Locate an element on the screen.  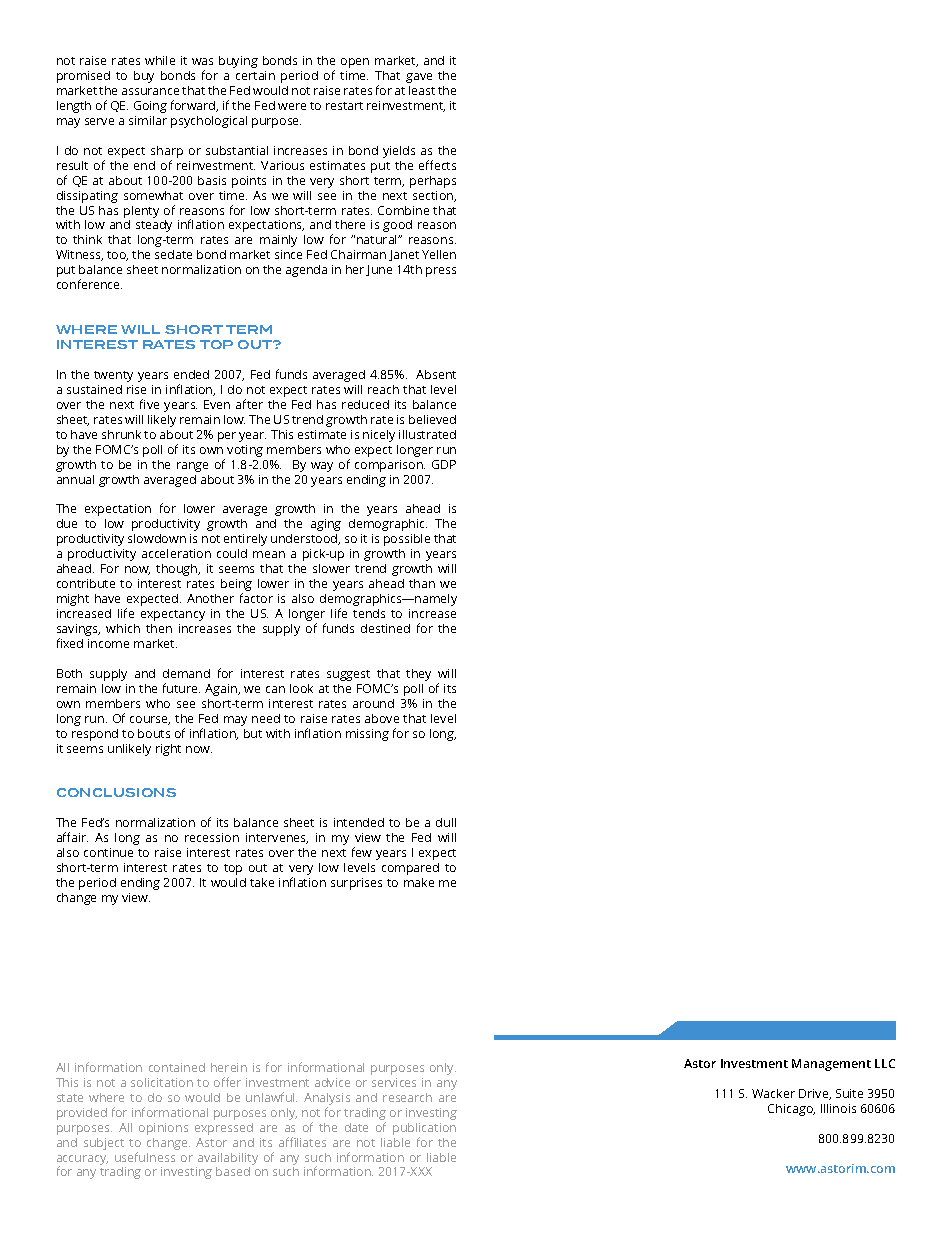
opinions is located at coordinates (163, 1129).
